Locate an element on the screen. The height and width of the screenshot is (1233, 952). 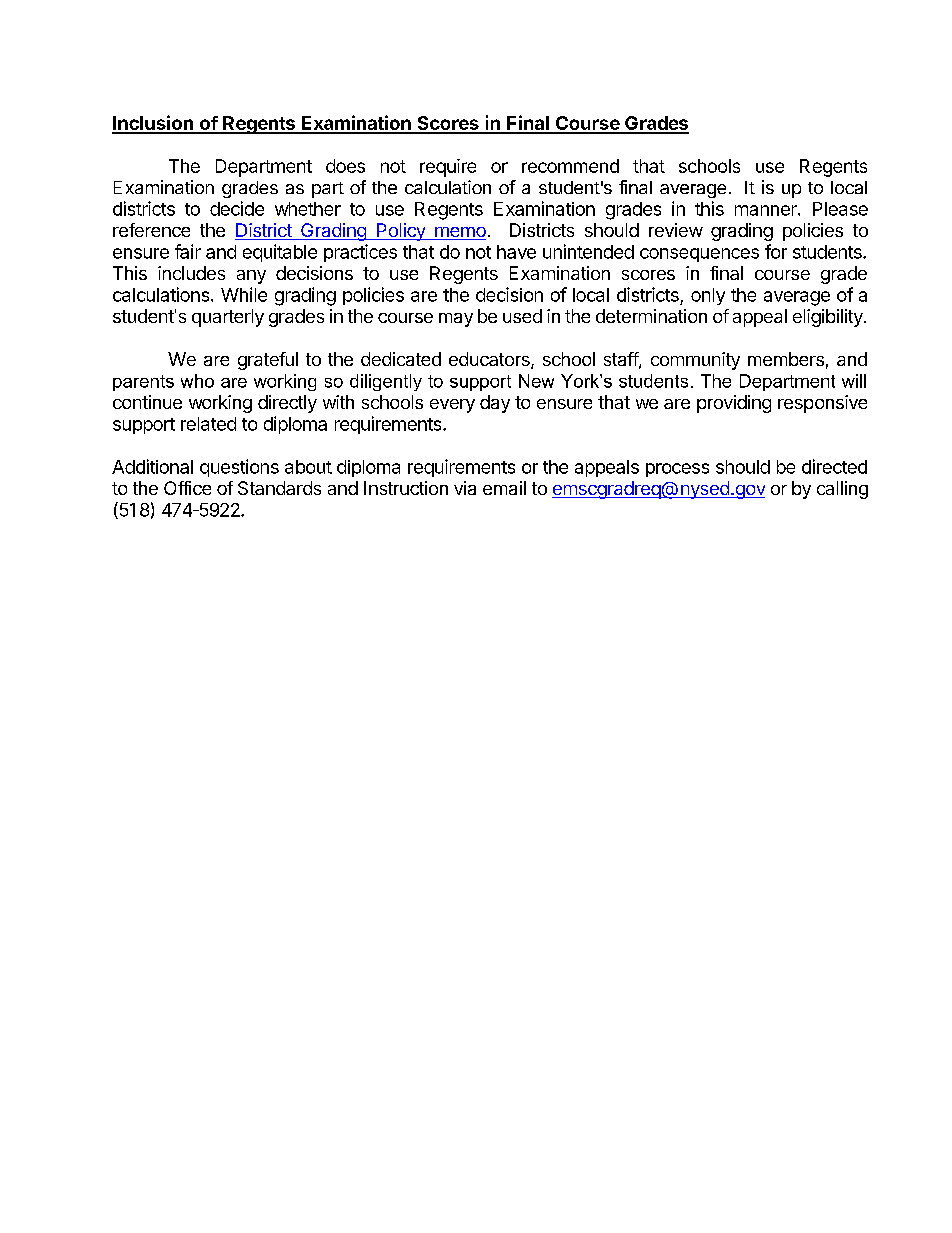
for is located at coordinates (776, 251).
